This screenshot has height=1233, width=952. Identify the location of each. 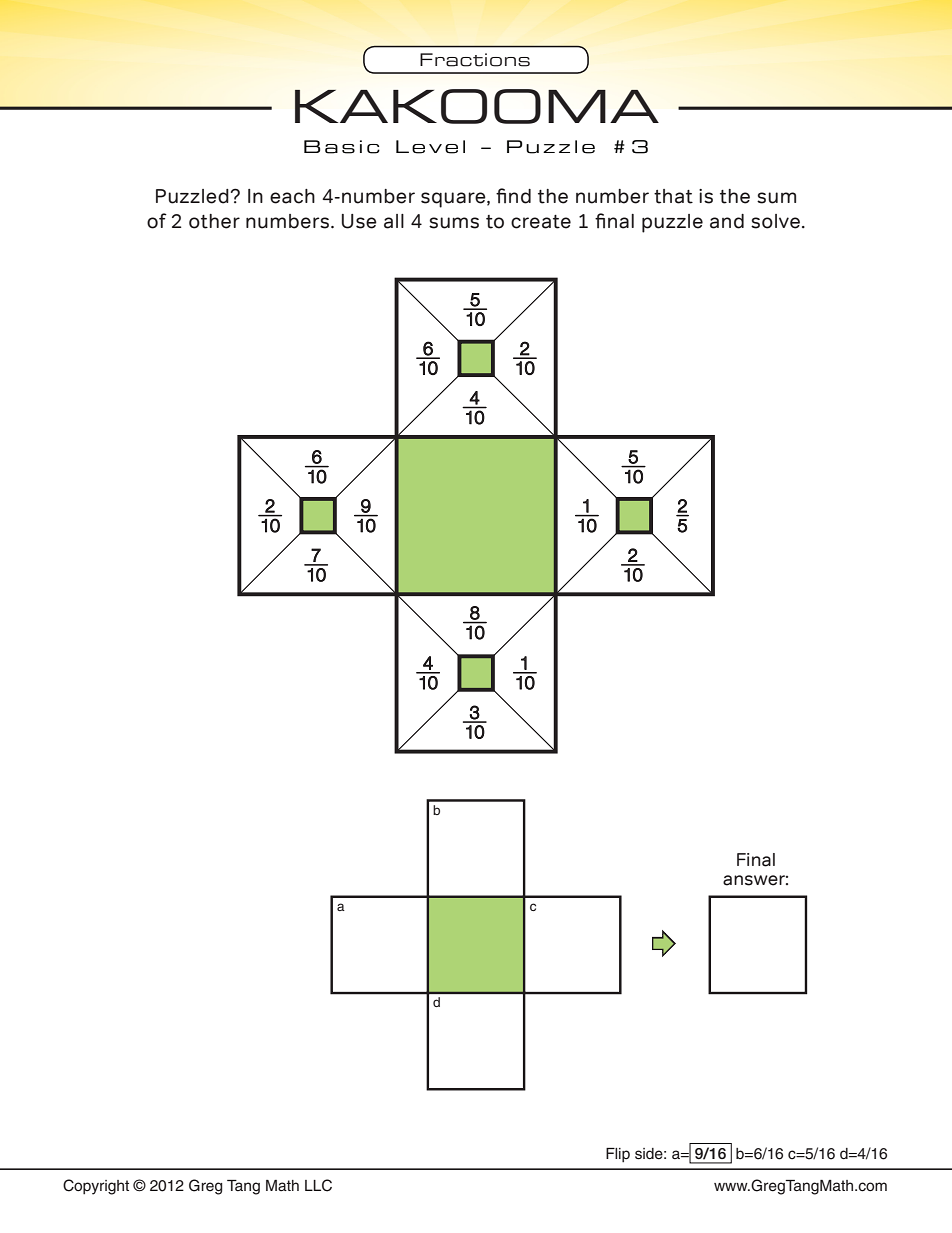
(292, 196).
